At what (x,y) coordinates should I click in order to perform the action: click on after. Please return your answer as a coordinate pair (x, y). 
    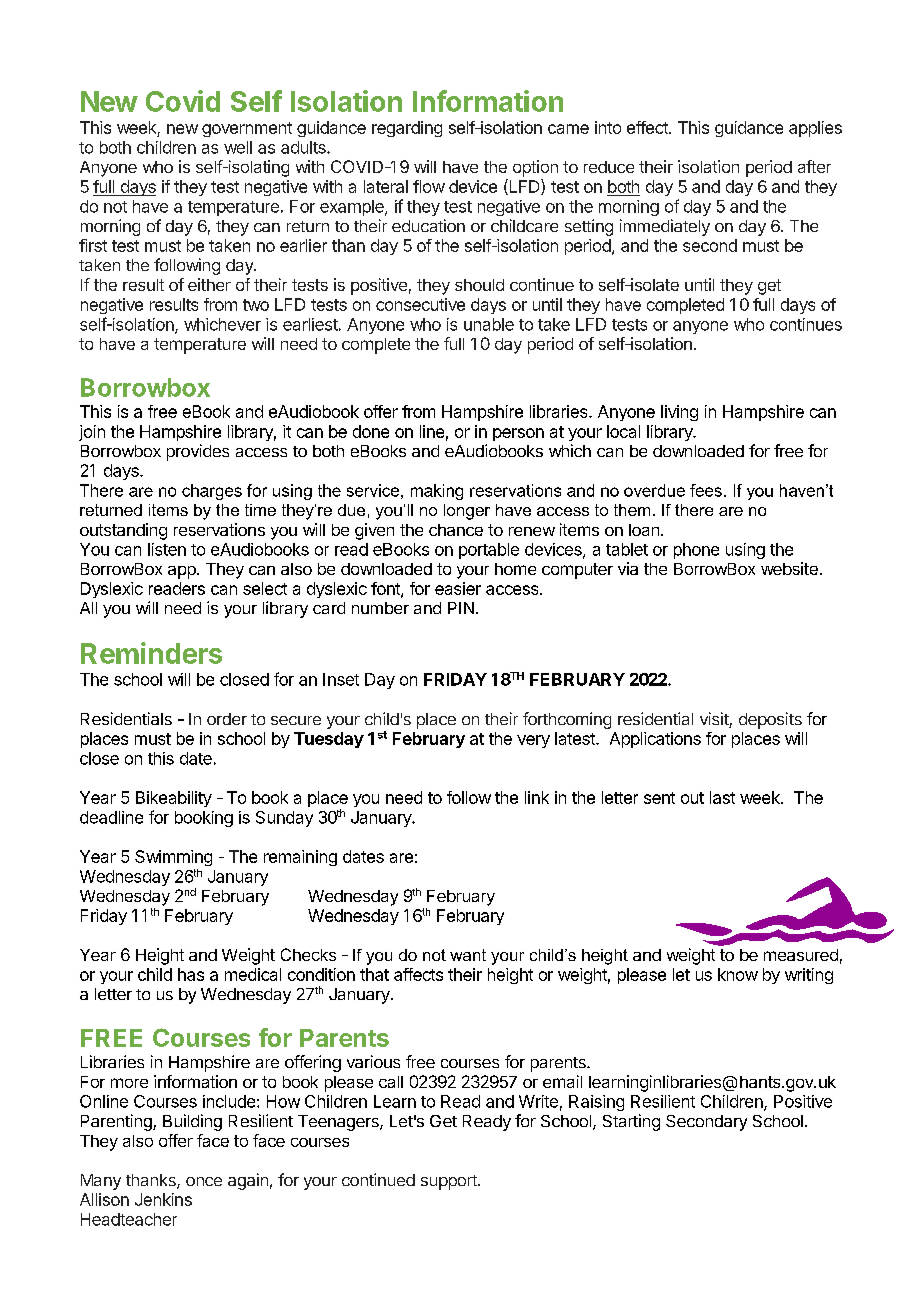
    Looking at the image, I should click on (814, 166).
